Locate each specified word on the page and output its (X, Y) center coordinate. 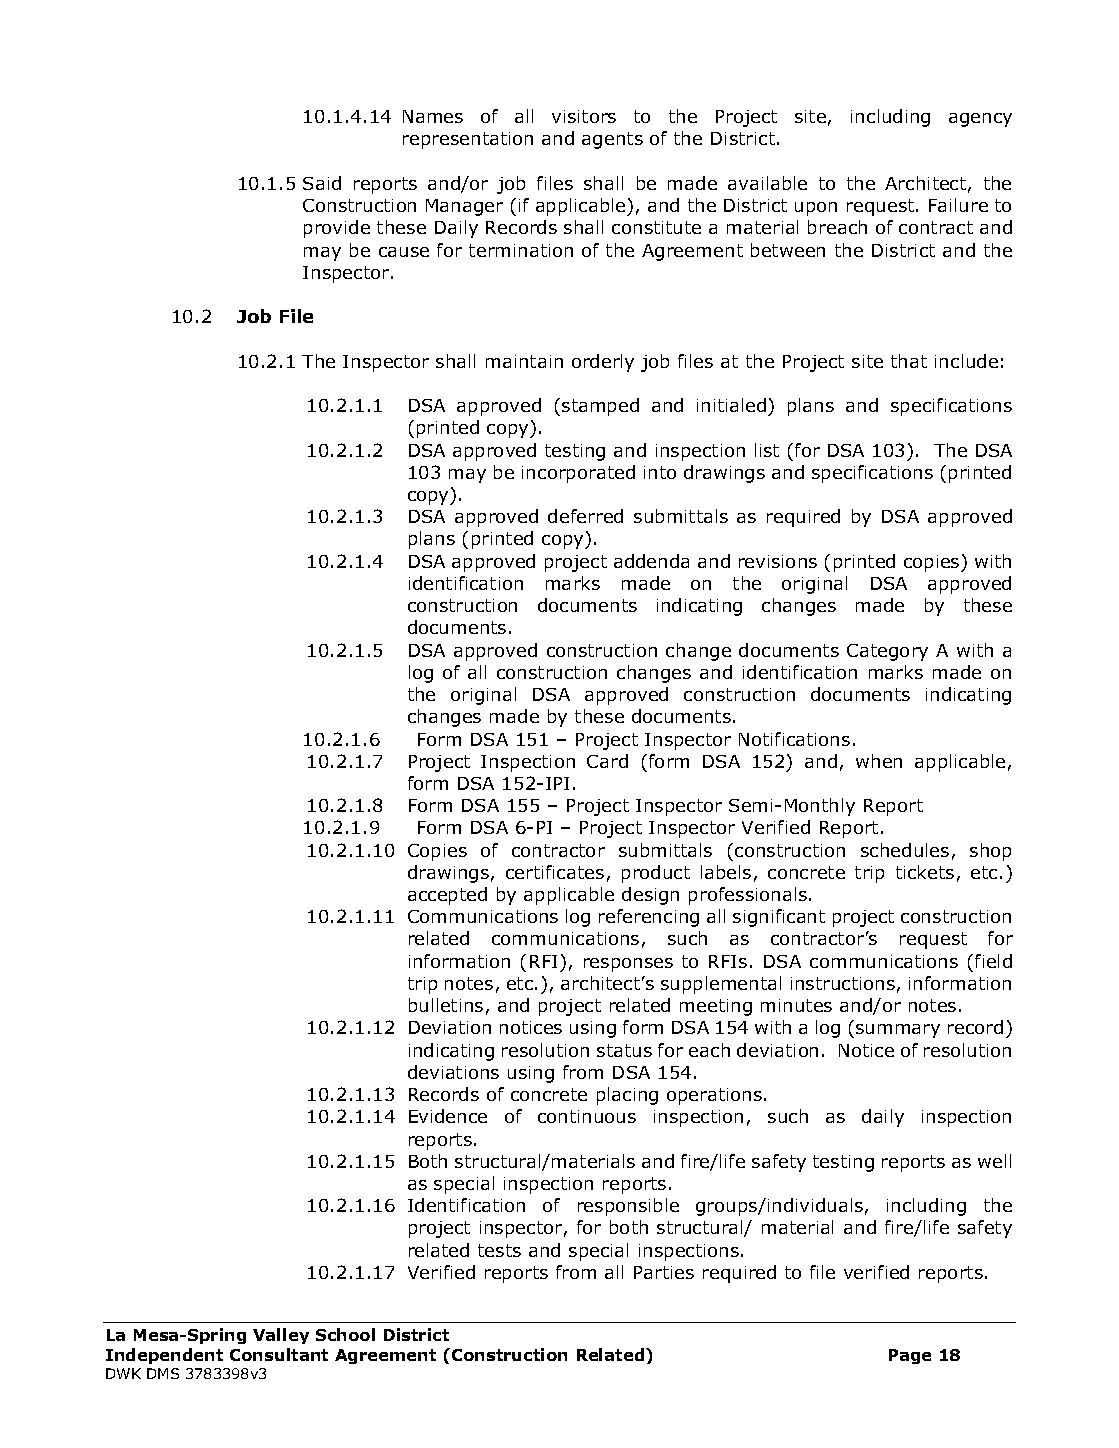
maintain (524, 361)
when (879, 761)
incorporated (578, 474)
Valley (281, 1336)
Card (607, 761)
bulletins (446, 1005)
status (624, 1050)
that (909, 361)
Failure (958, 205)
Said (322, 183)
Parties (664, 1272)
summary (898, 1031)
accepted (447, 896)
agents (612, 140)
